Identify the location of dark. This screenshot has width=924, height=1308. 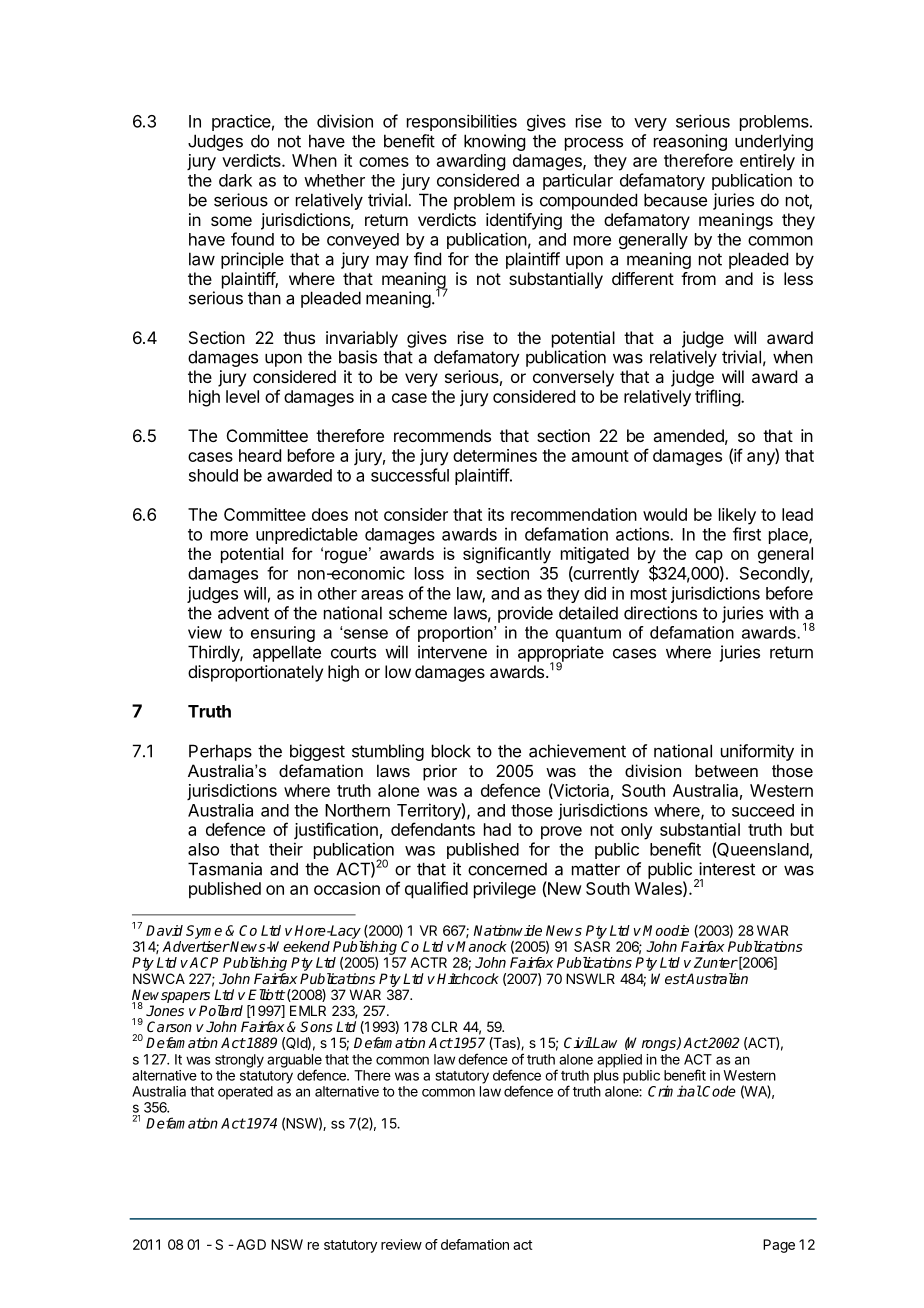
(235, 180).
